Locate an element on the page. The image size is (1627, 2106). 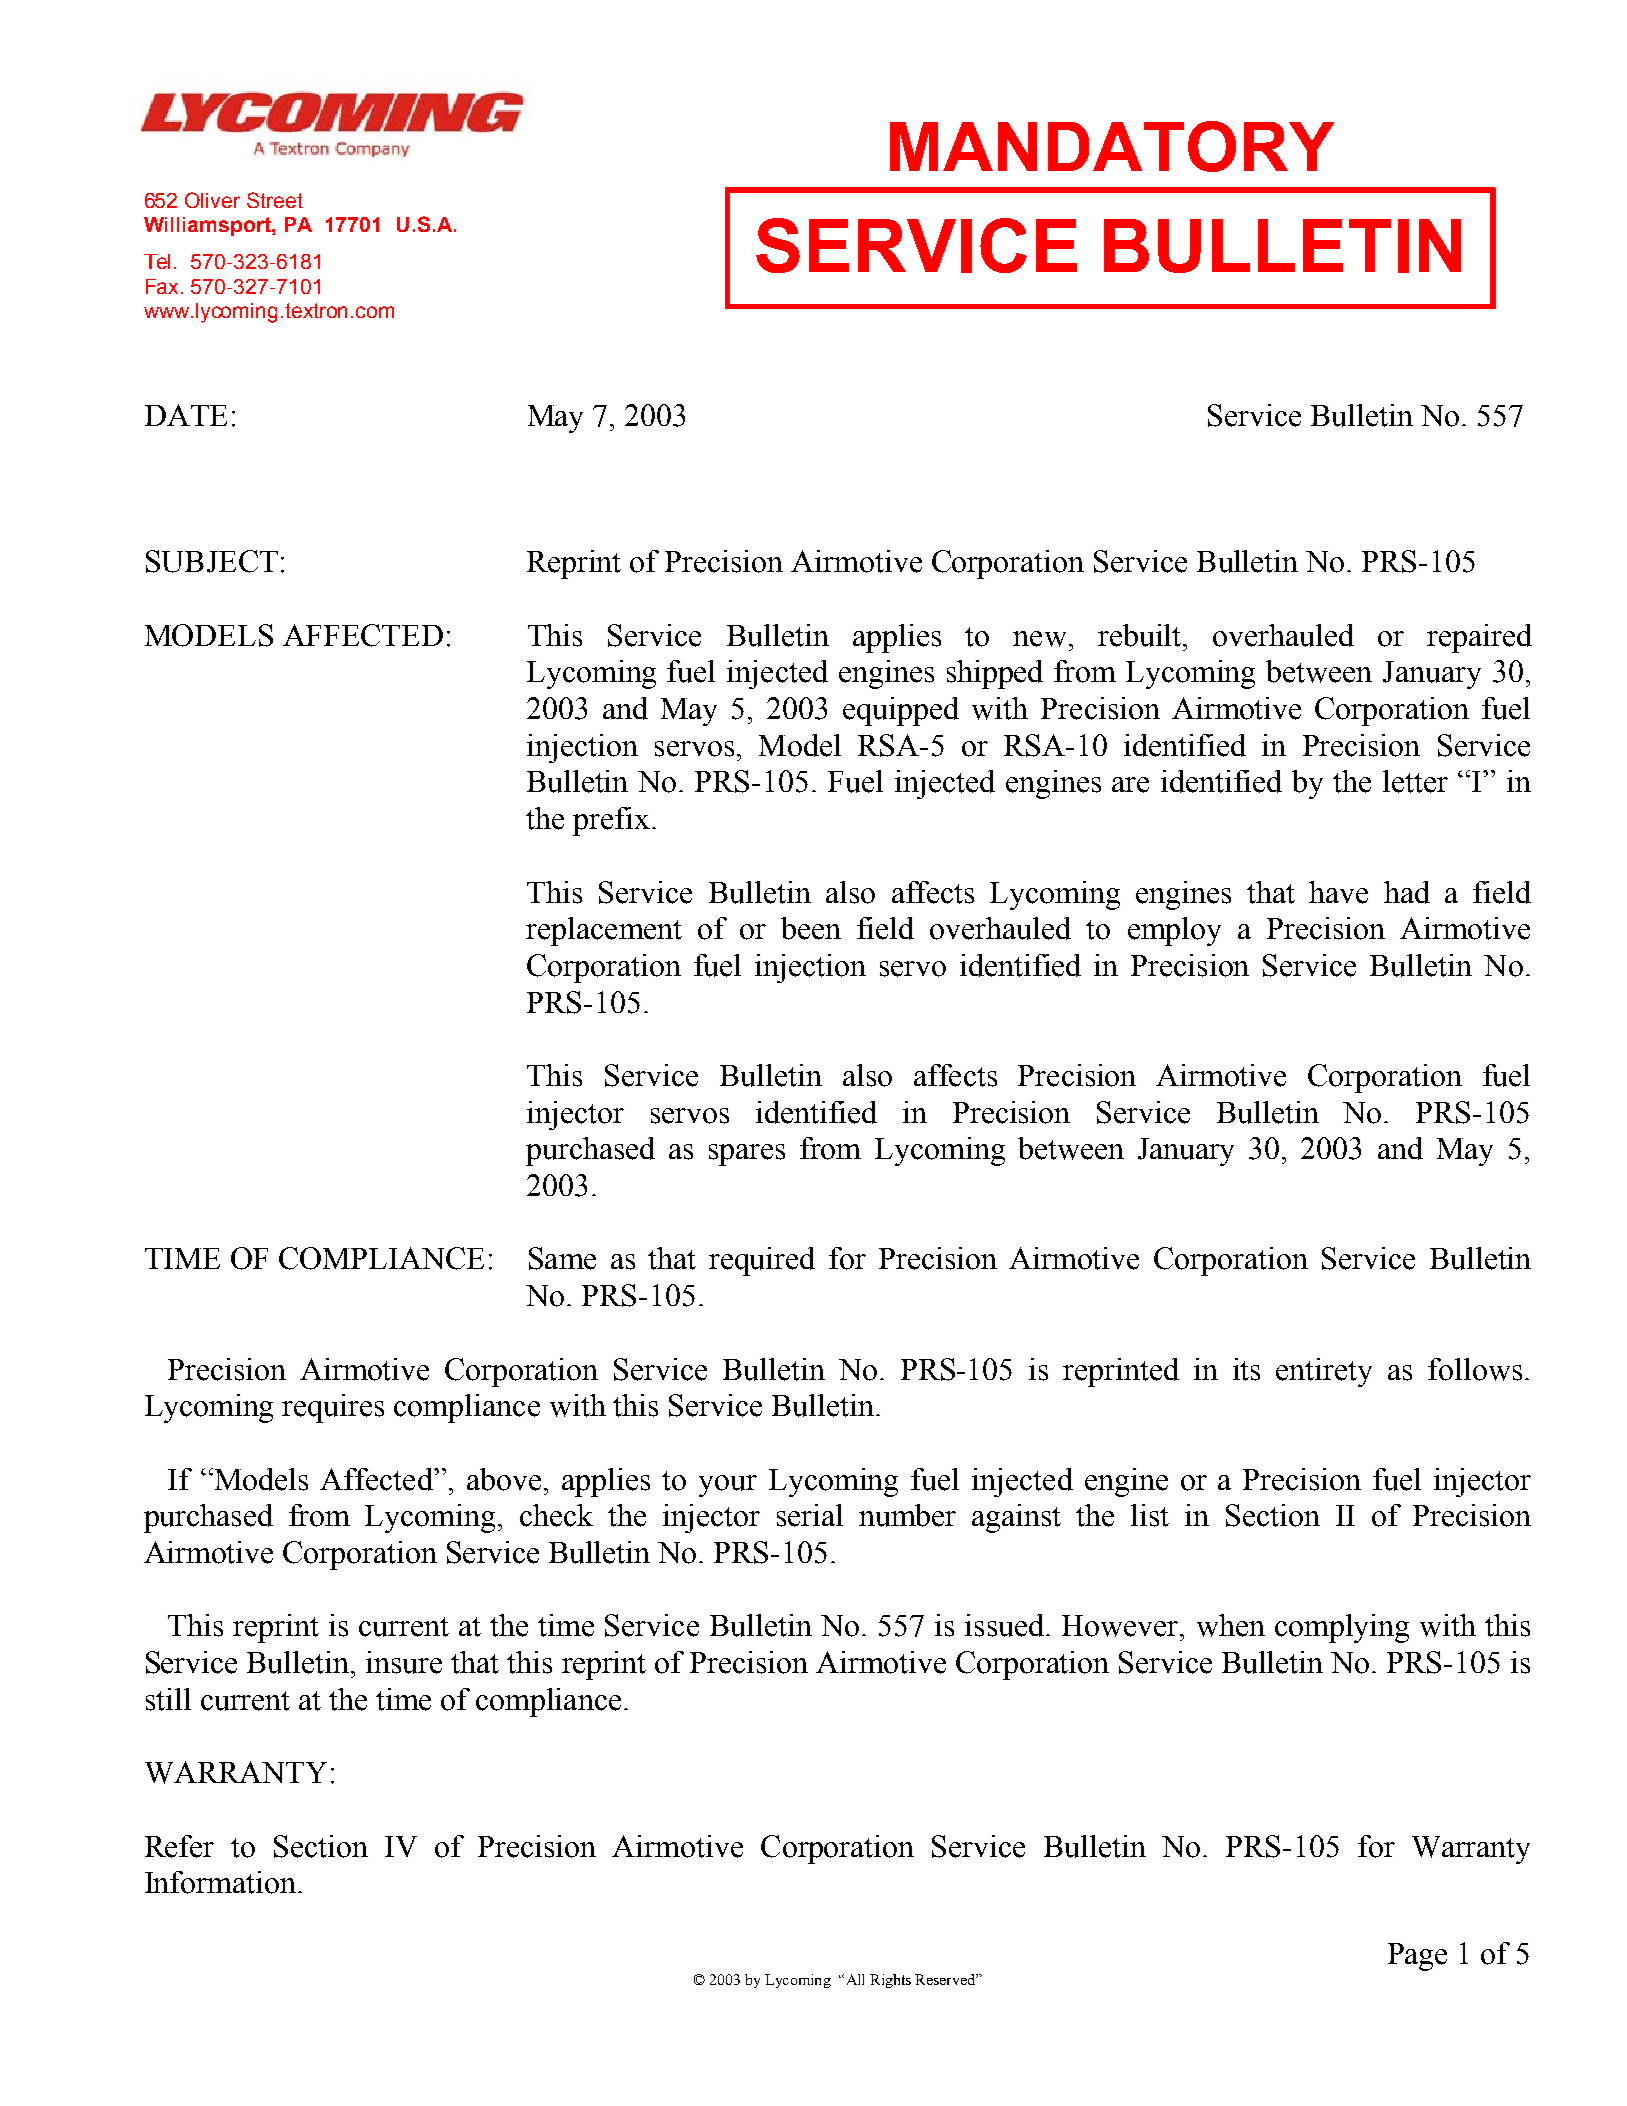
employ is located at coordinates (1174, 931).
